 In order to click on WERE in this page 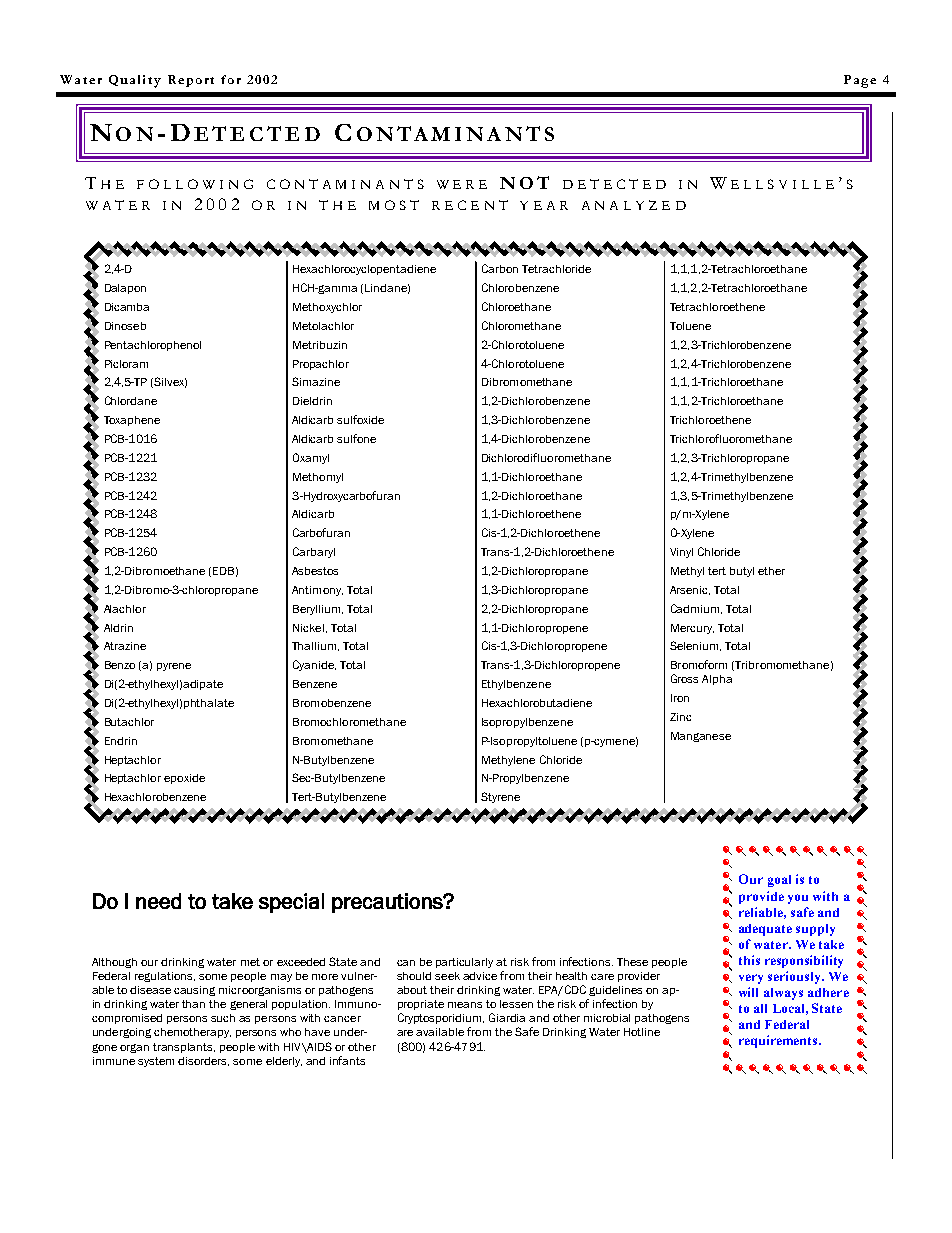, I will do `click(462, 184)`.
